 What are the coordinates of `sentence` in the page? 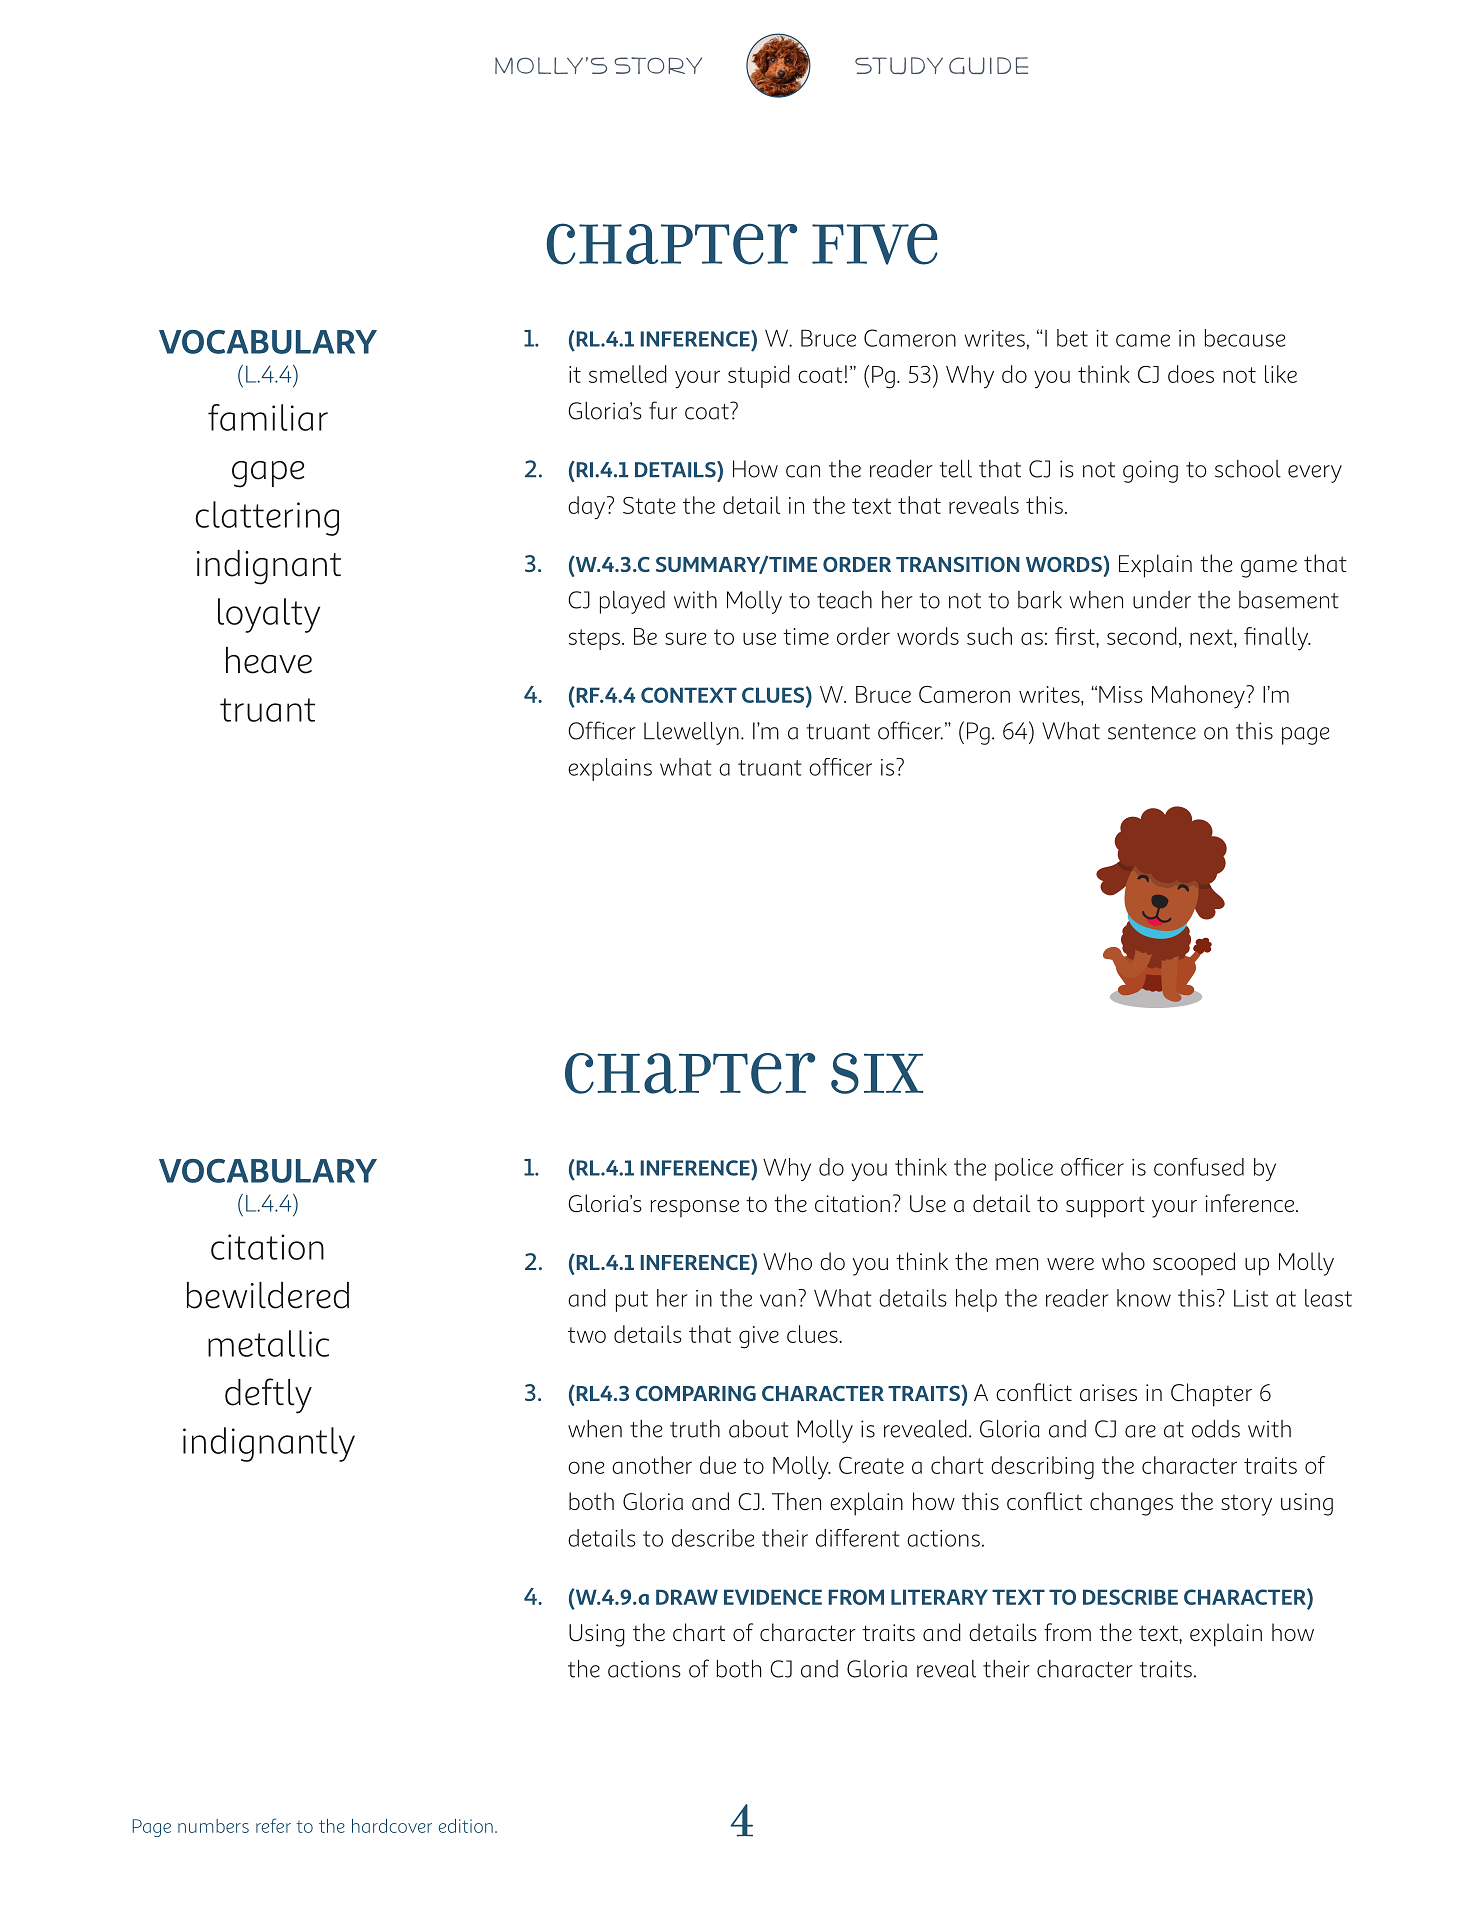 It's located at (1152, 732).
